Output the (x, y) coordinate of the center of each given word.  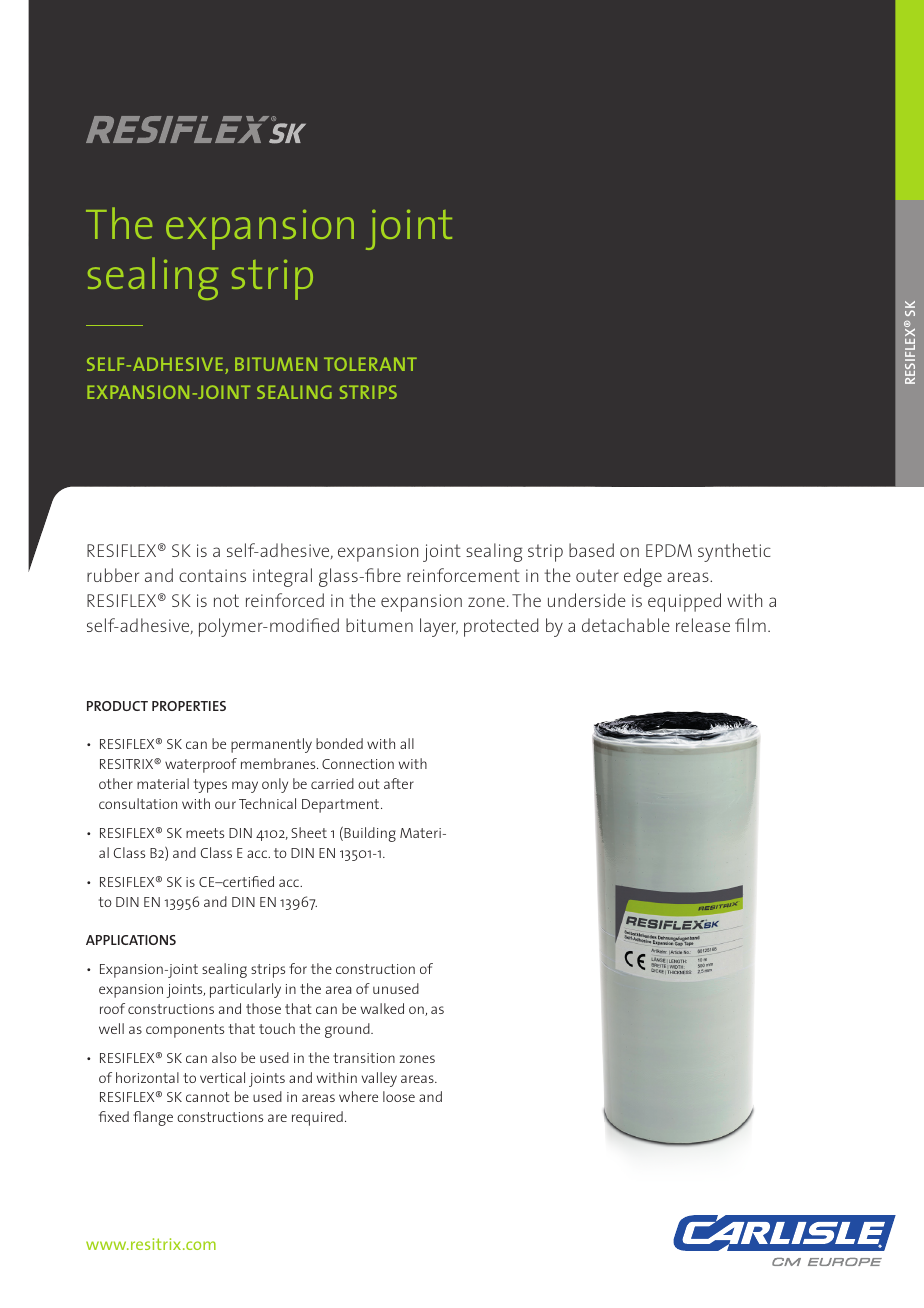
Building (369, 834)
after (399, 783)
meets (205, 833)
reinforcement (463, 575)
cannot (208, 1097)
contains (212, 575)
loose (399, 1096)
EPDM (669, 550)
